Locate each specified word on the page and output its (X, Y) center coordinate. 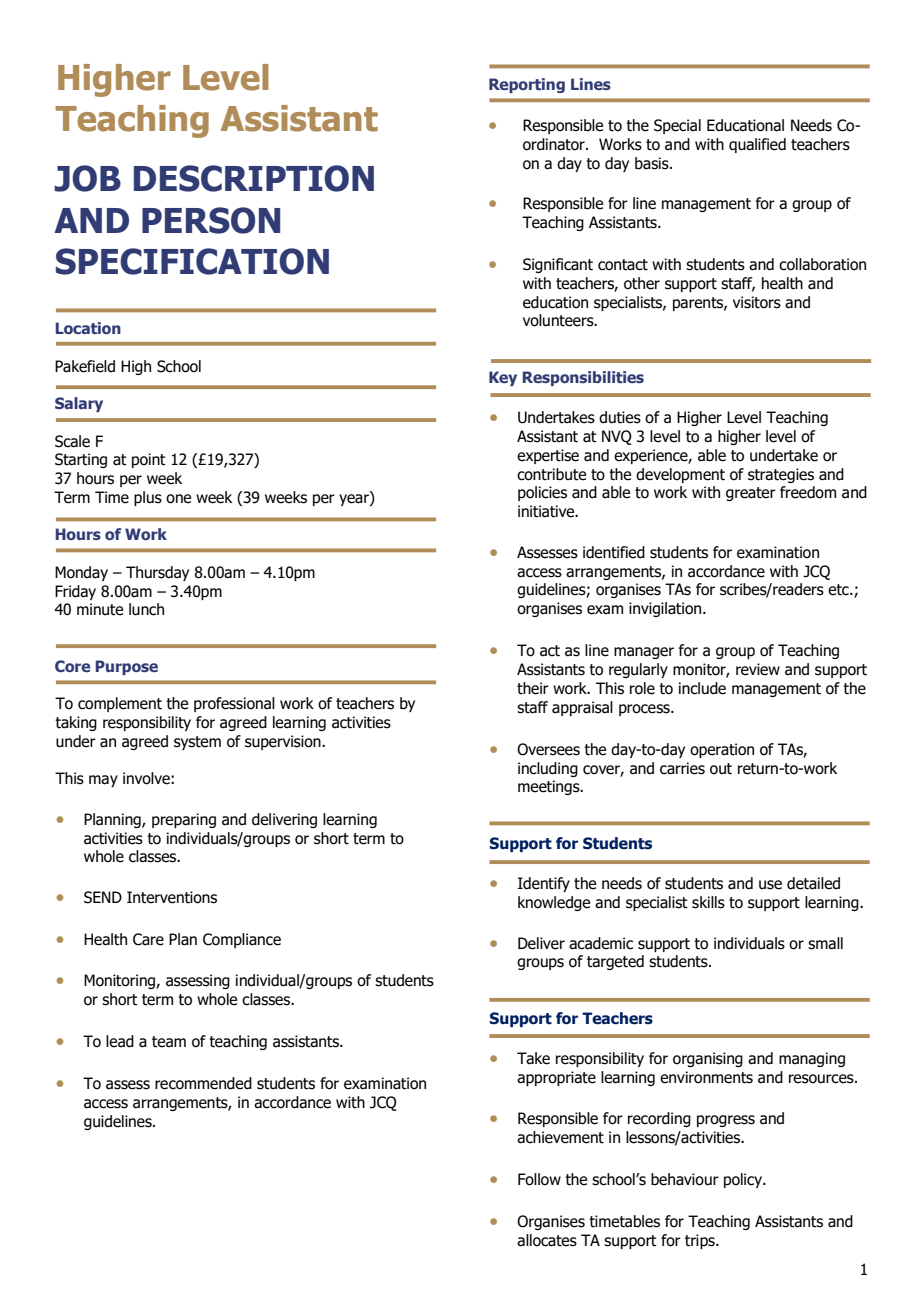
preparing (184, 820)
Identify (544, 884)
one (178, 499)
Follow (539, 1179)
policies (542, 493)
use (770, 885)
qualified (757, 145)
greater (751, 494)
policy (744, 1180)
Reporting (527, 85)
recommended (203, 1083)
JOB (87, 178)
